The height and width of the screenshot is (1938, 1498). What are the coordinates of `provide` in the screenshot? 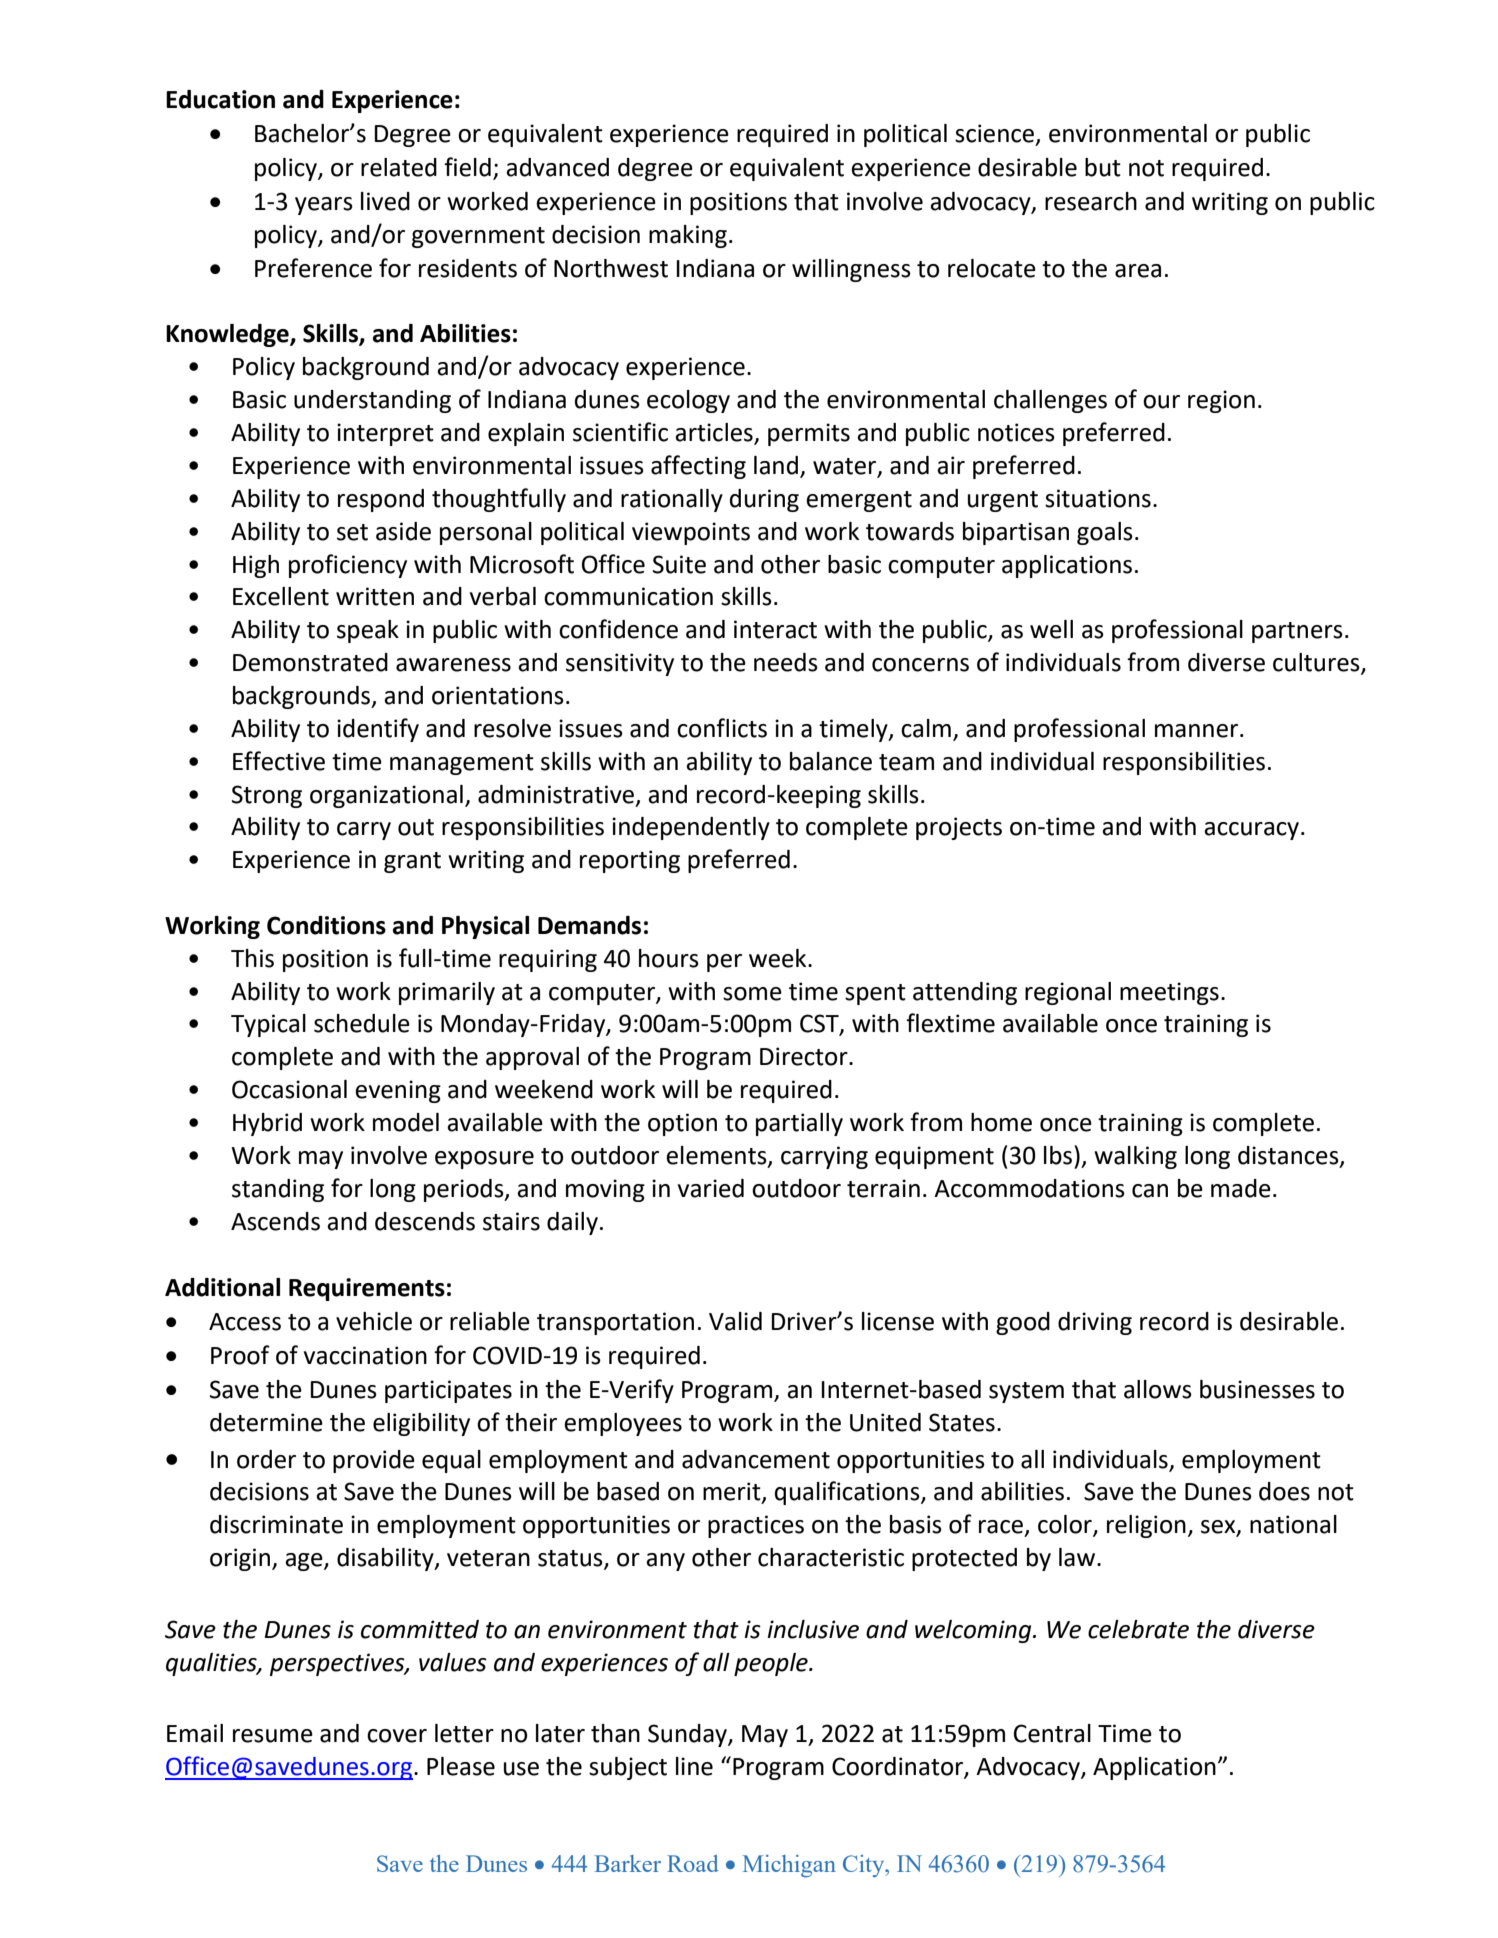 It's located at (374, 1461).
